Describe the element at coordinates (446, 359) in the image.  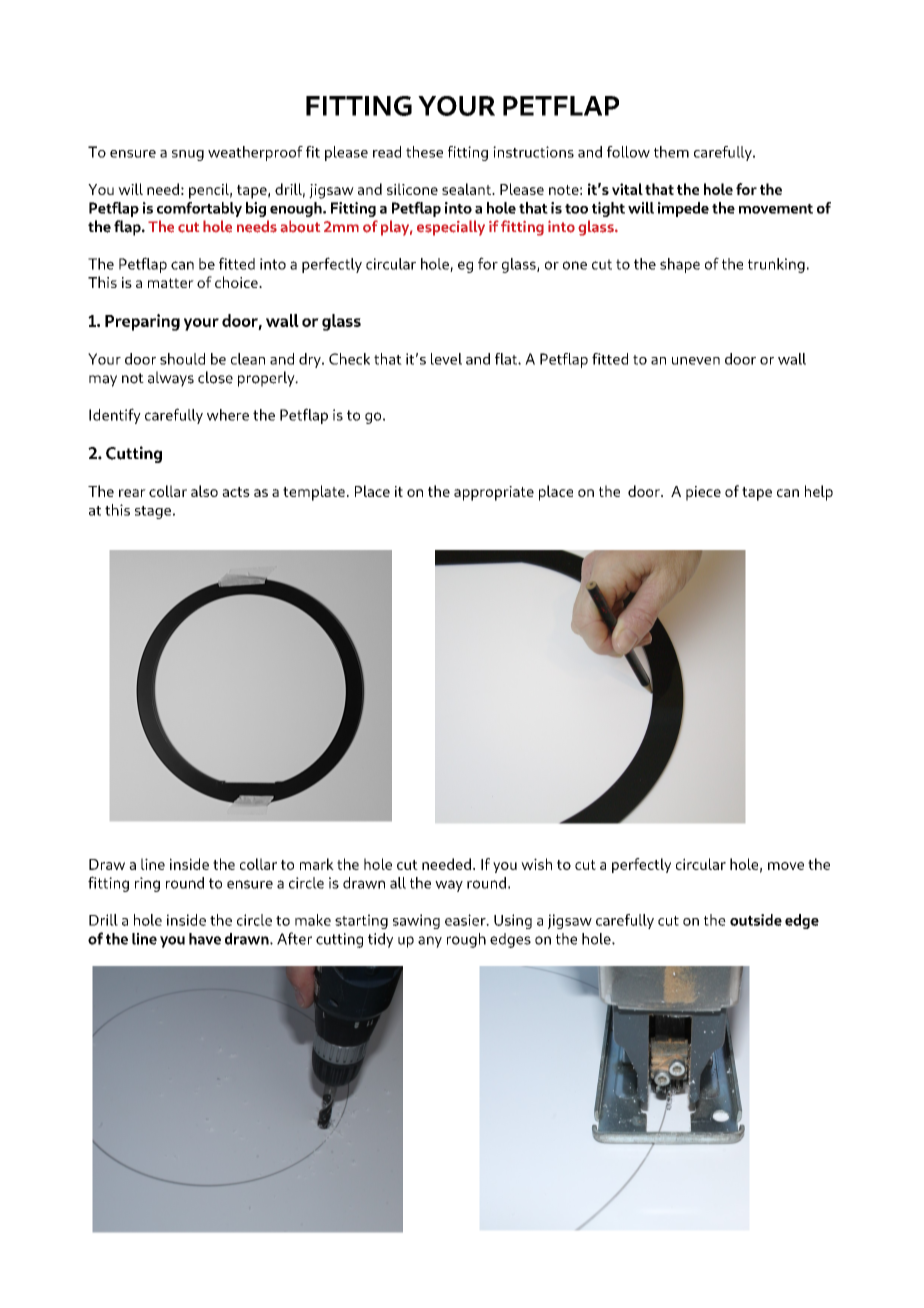
I see `level` at that location.
